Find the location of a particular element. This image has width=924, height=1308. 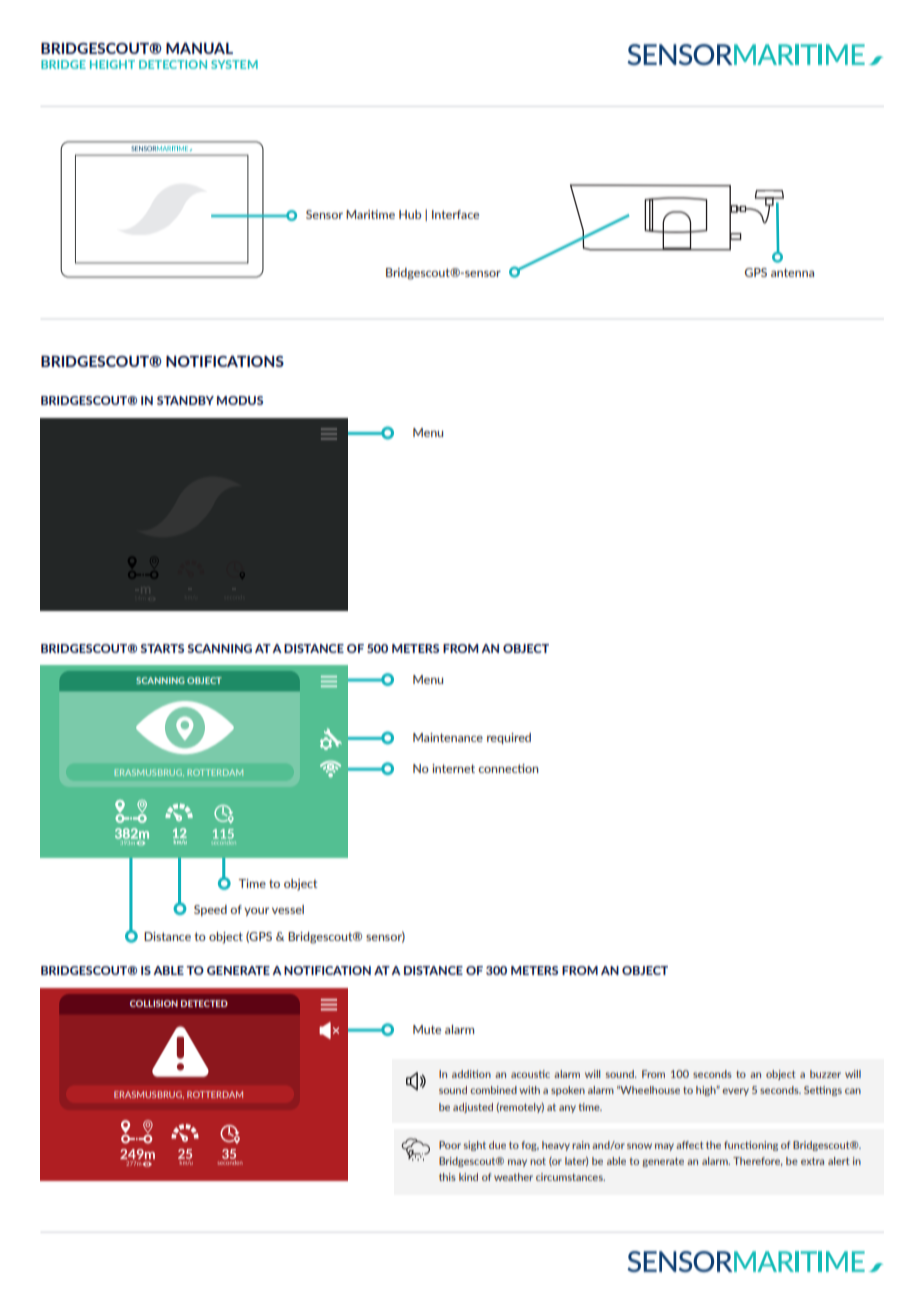

sight is located at coordinates (475, 1146).
